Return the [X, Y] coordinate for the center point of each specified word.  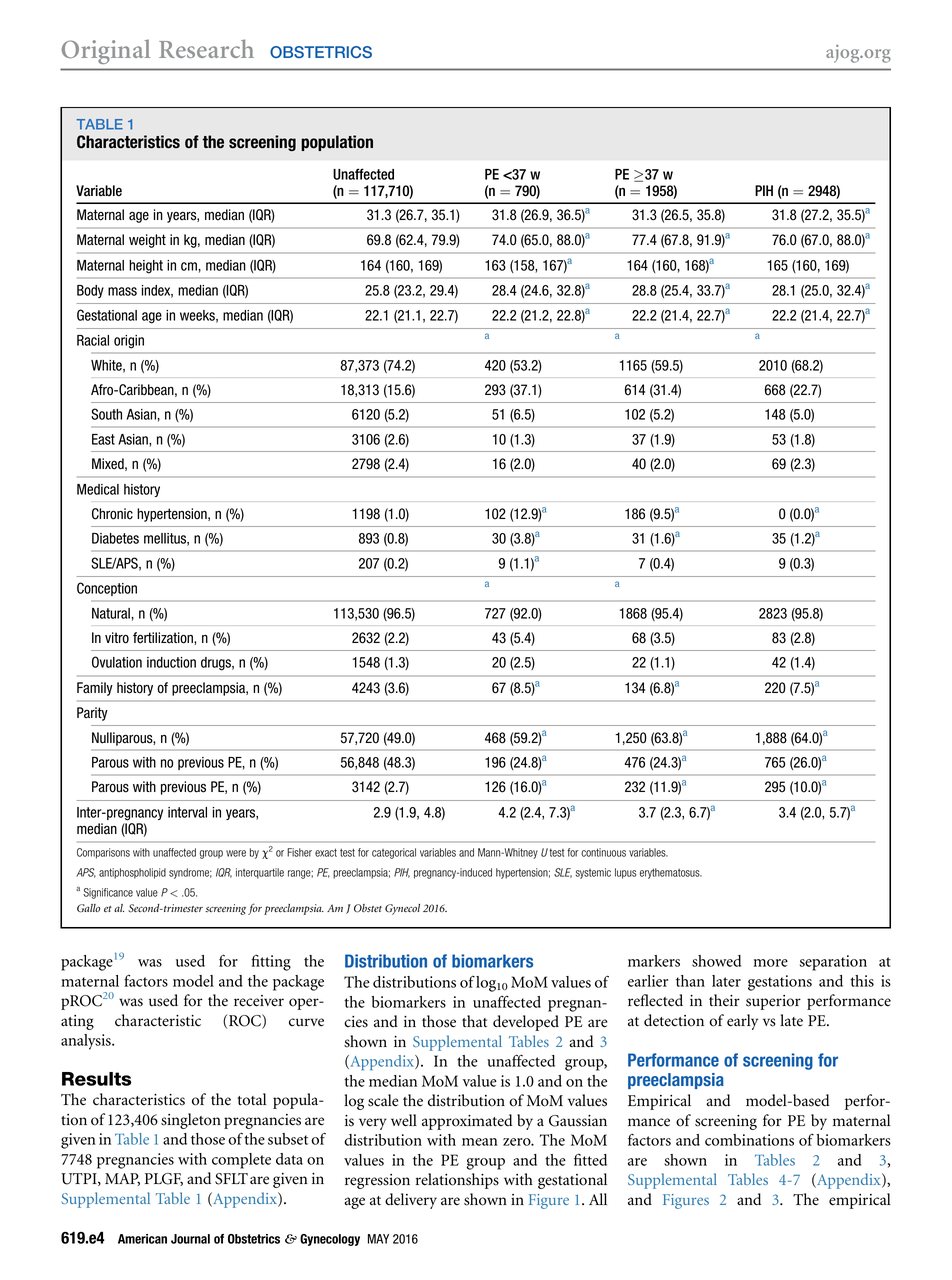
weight [147, 241]
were [236, 853]
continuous [603, 852]
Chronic [112, 514]
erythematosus [671, 873]
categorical [394, 853]
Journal [190, 1239]
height [146, 267]
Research [206, 48]
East [103, 439]
